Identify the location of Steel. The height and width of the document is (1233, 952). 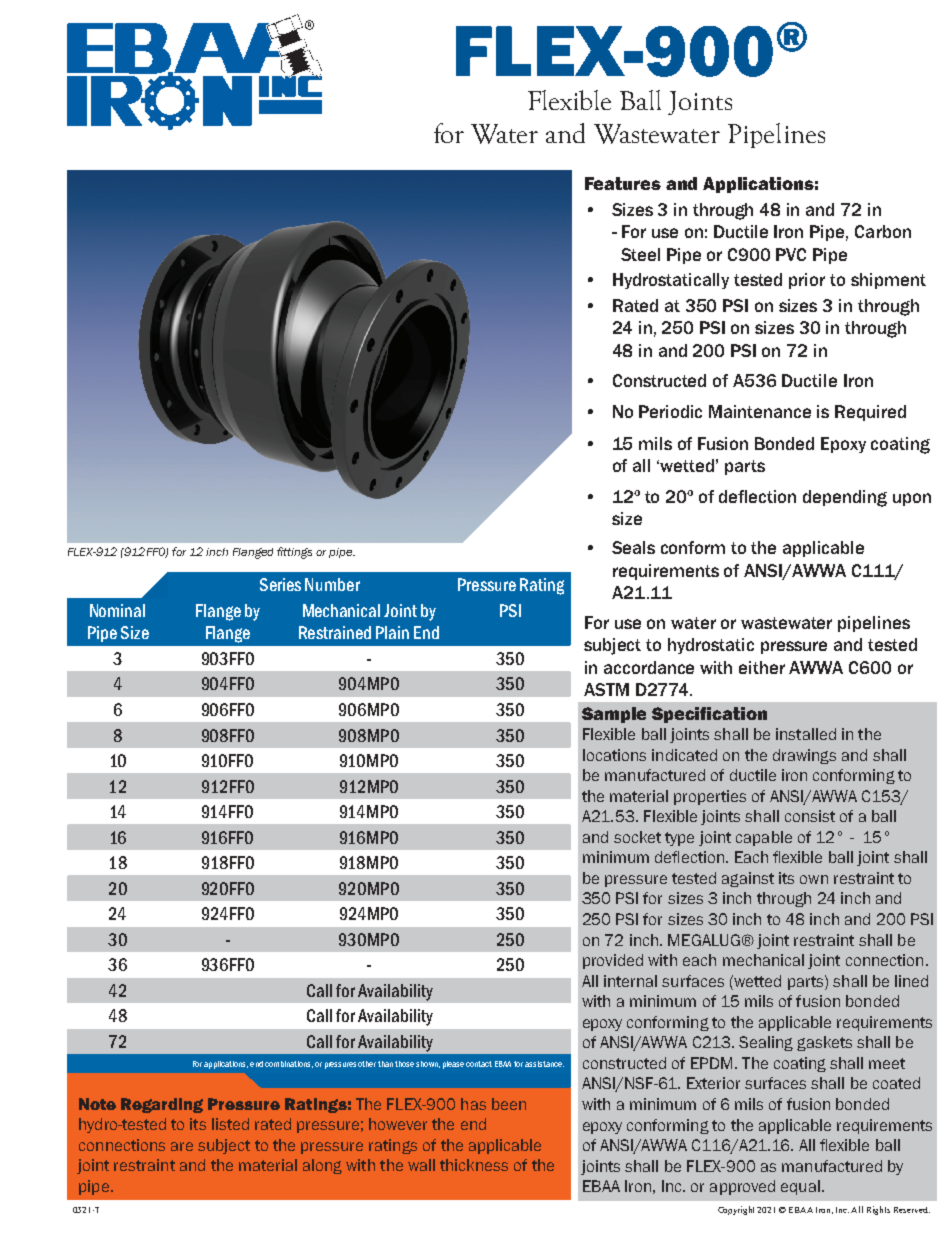
(640, 254).
